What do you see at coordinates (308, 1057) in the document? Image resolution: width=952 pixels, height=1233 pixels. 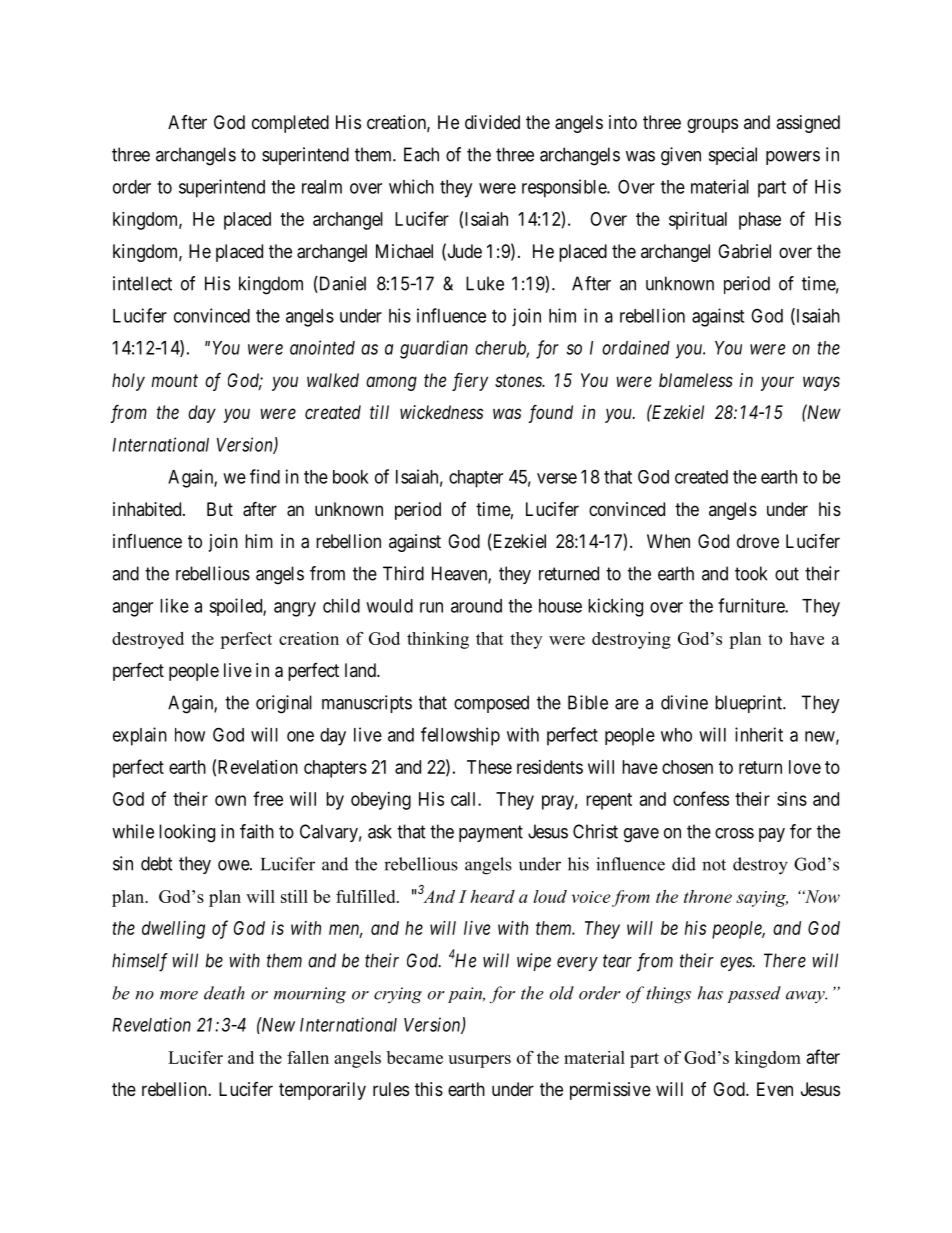 I see `fallen` at bounding box center [308, 1057].
